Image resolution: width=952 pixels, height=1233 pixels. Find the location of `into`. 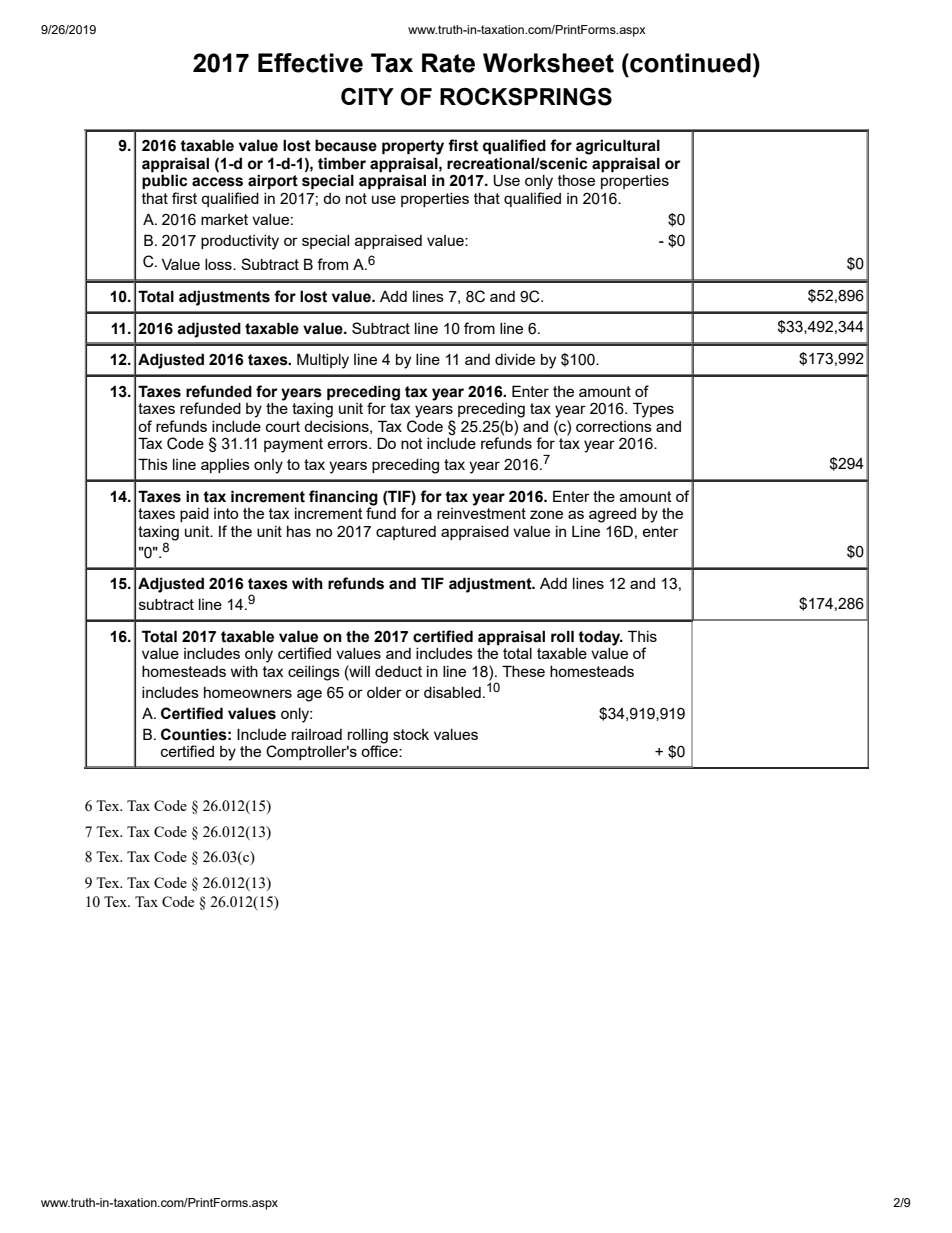

into is located at coordinates (226, 513).
